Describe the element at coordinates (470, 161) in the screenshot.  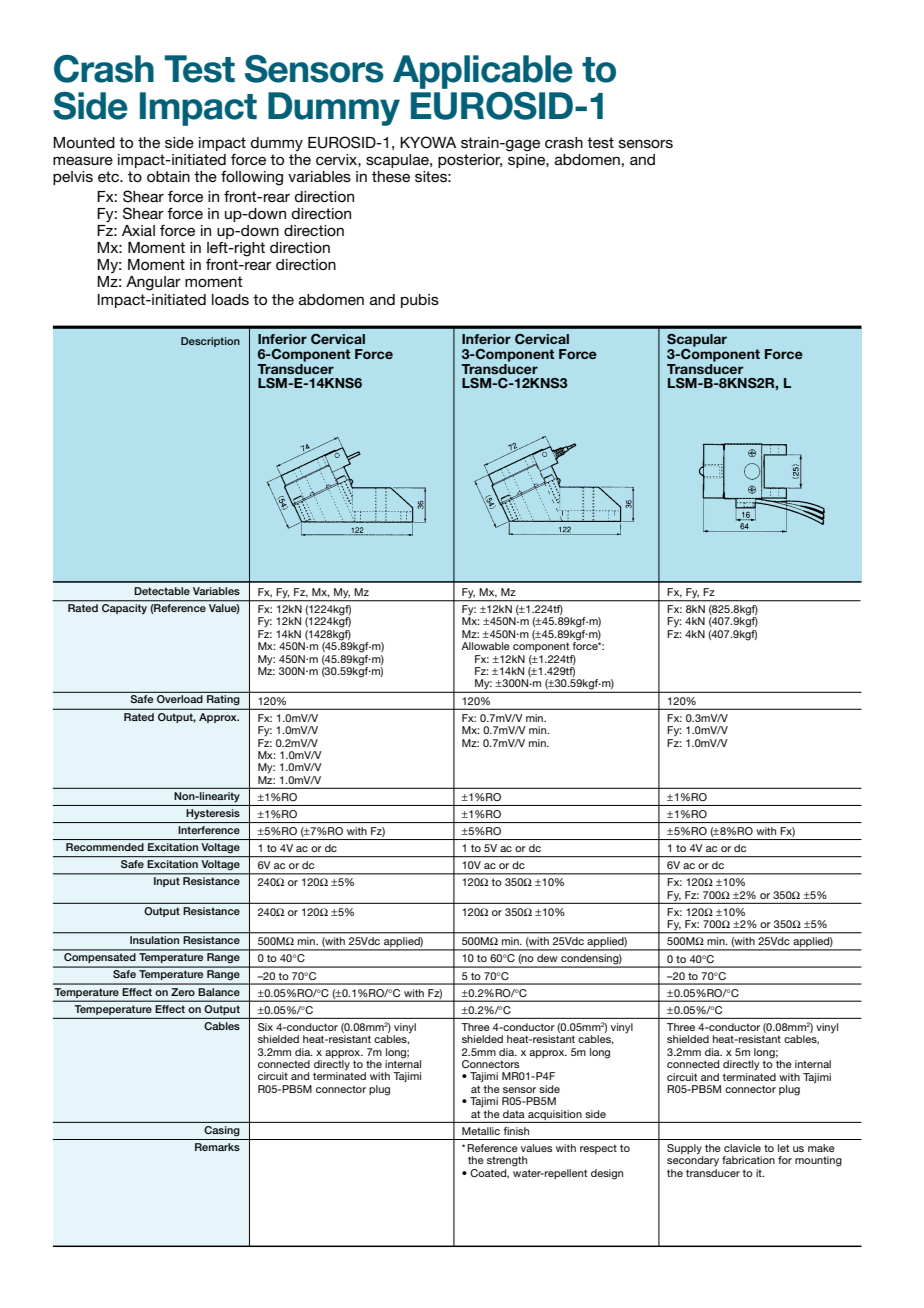
I see `posterior` at that location.
